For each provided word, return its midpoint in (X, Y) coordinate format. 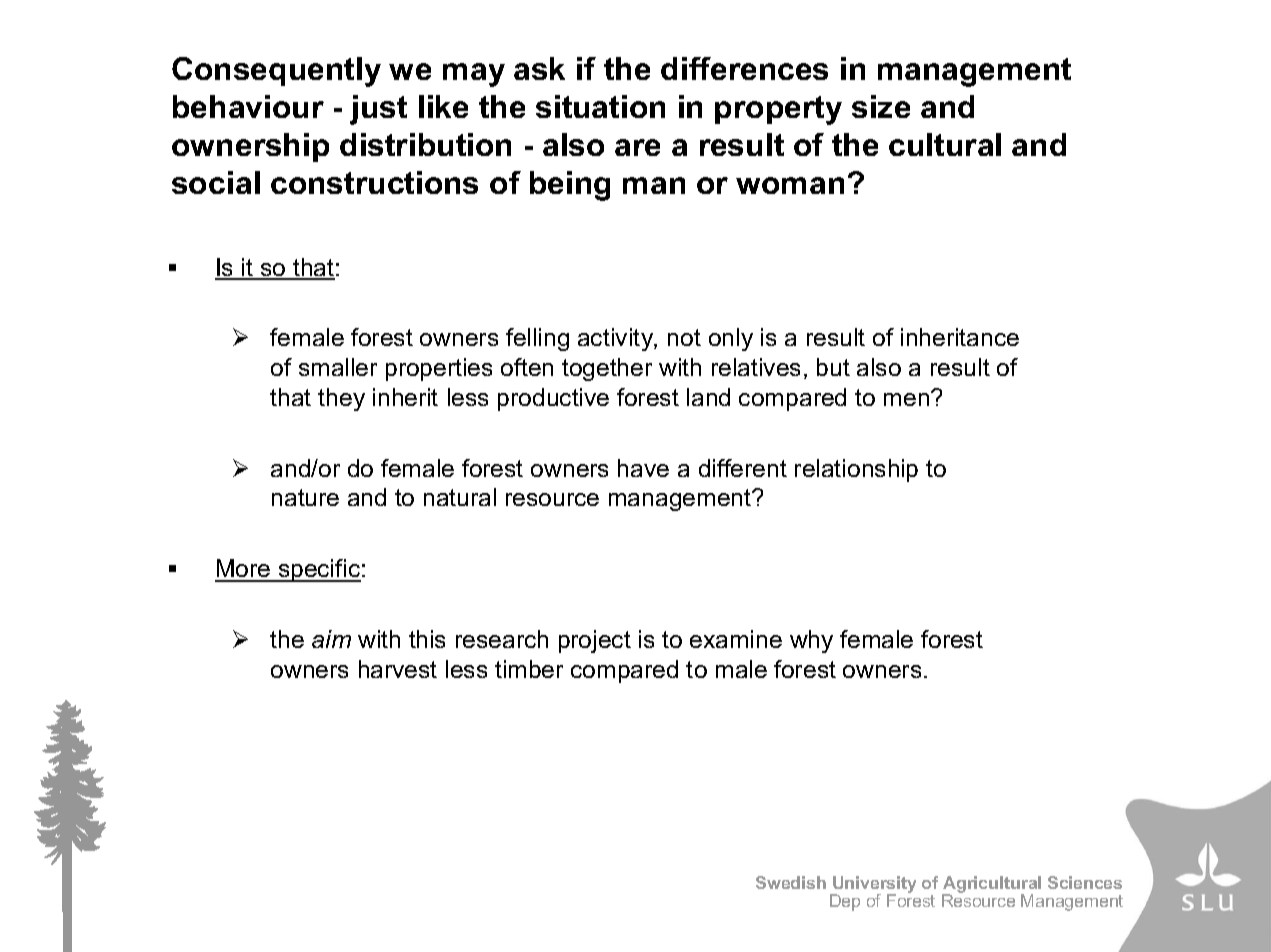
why (811, 641)
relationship (856, 470)
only (731, 339)
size (881, 106)
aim (331, 639)
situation (600, 106)
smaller (338, 367)
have (643, 468)
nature (305, 497)
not (684, 337)
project (595, 641)
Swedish (791, 882)
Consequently (276, 72)
